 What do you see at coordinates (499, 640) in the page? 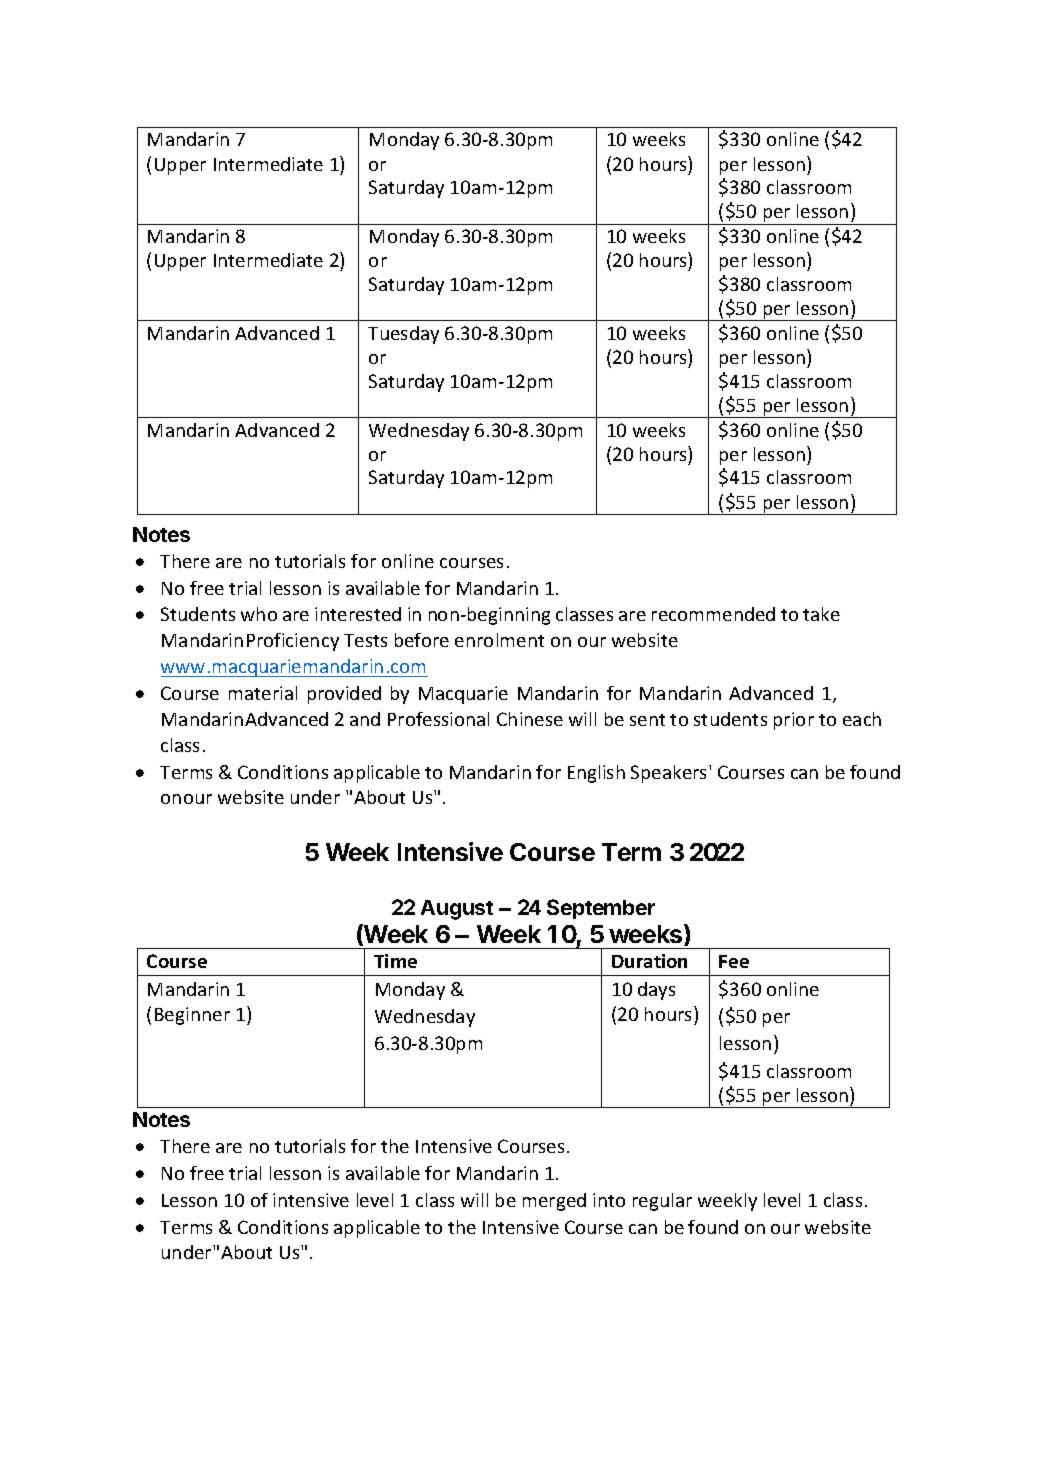
I see `enrolment` at bounding box center [499, 640].
